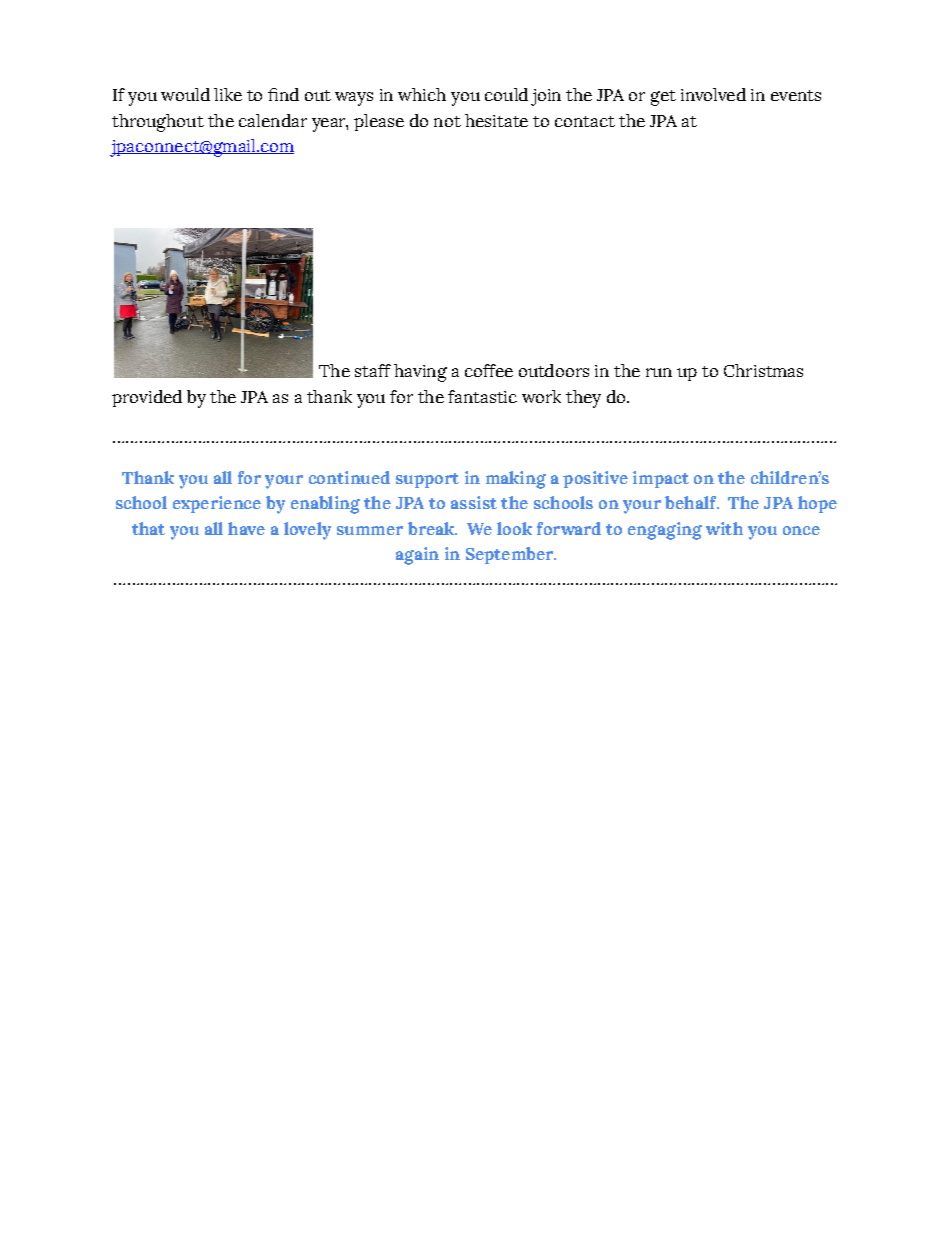  Describe the element at coordinates (496, 120) in the screenshot. I see `hesitate` at that location.
